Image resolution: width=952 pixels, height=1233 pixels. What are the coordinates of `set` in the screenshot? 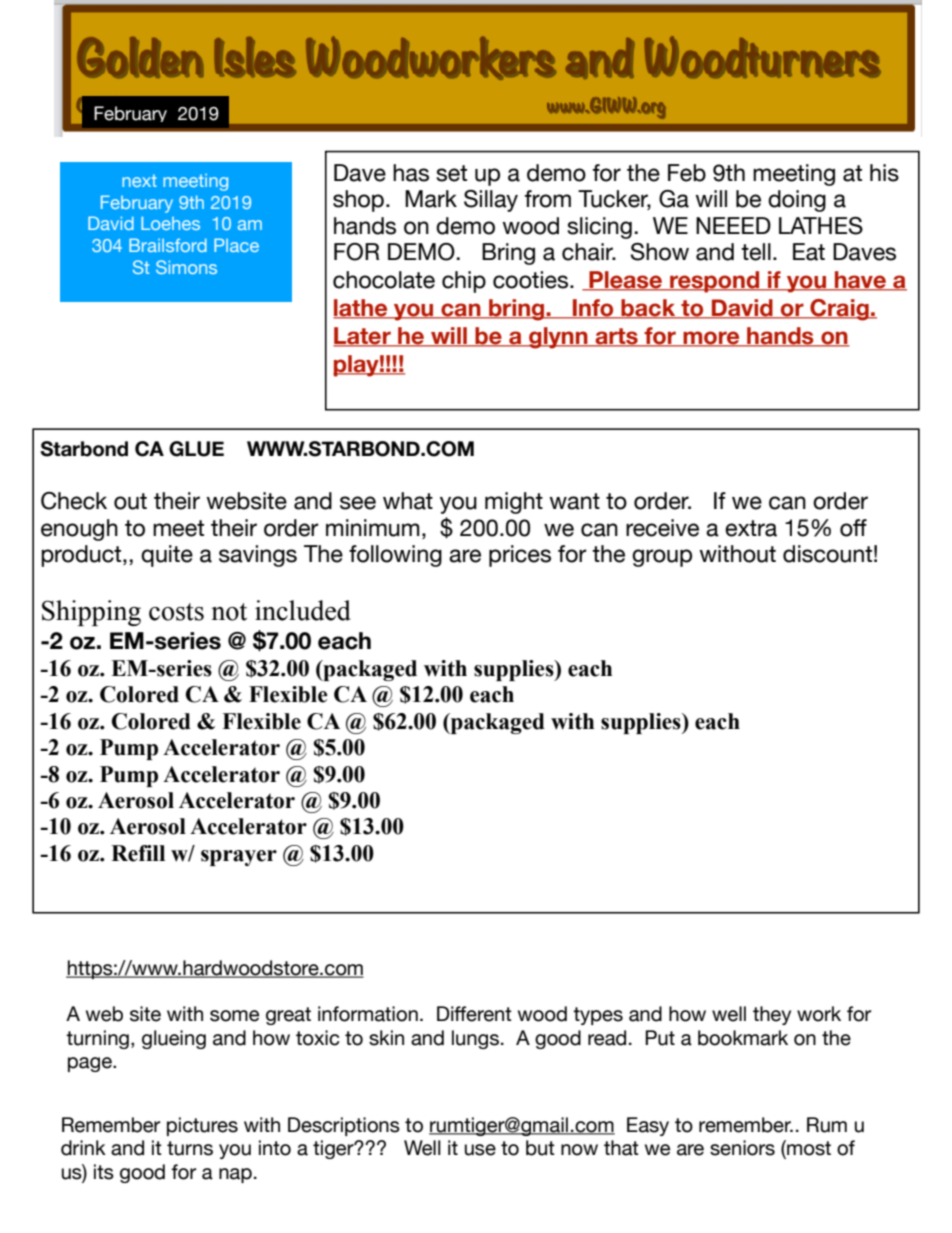 It's located at (451, 173).
